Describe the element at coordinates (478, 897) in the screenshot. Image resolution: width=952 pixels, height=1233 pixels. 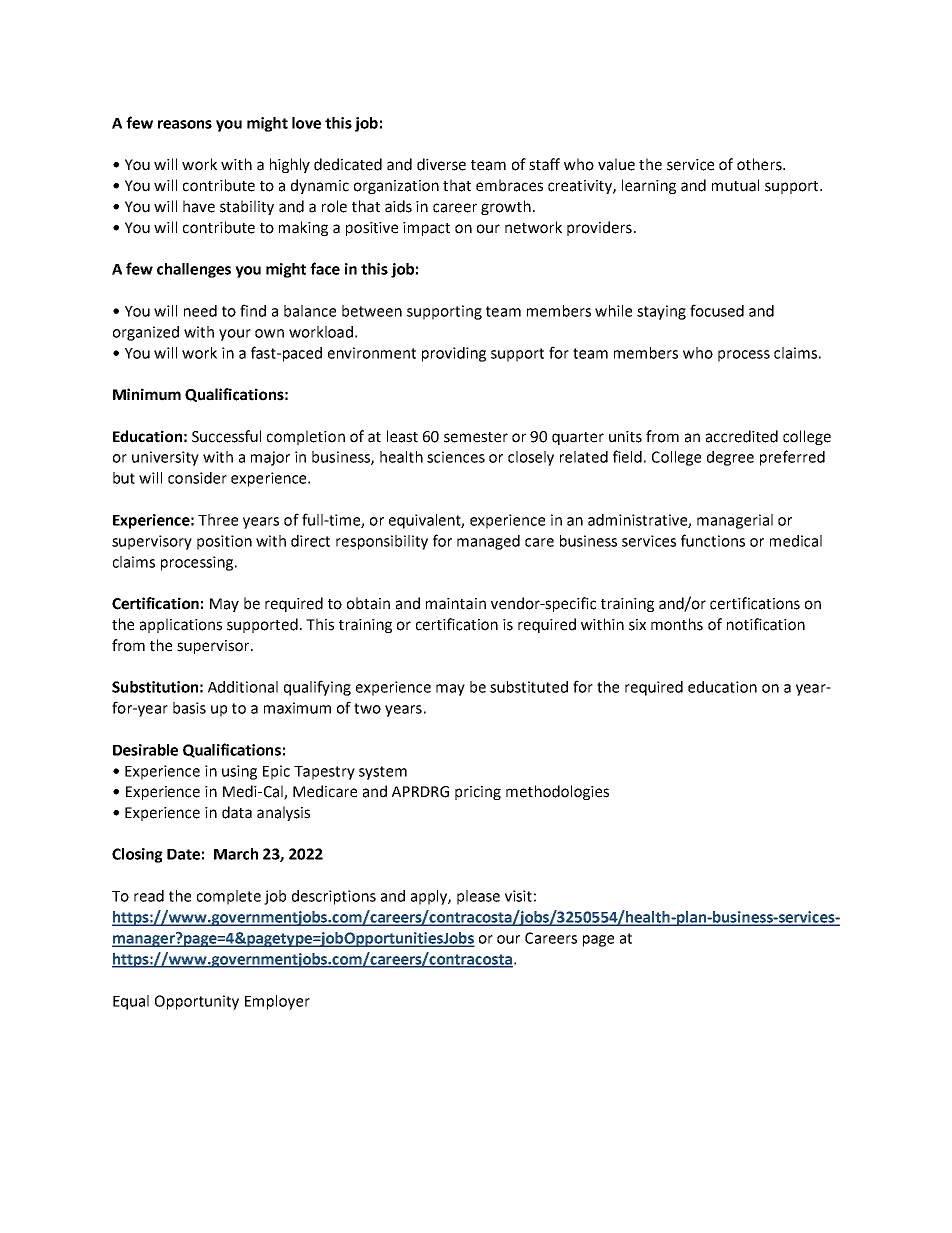
I see `please` at that location.
